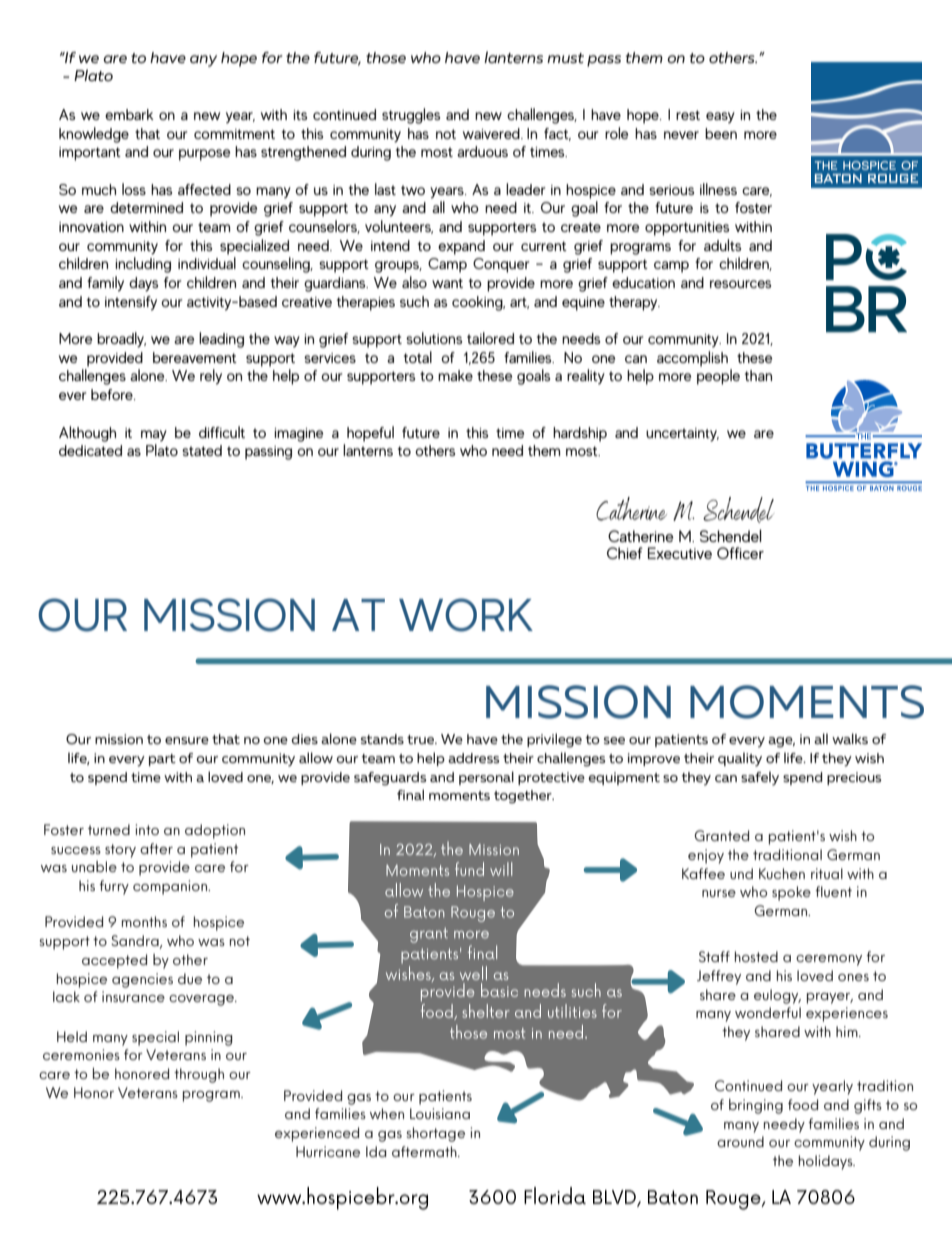  Describe the element at coordinates (129, 114) in the image. I see `embark` at that location.
